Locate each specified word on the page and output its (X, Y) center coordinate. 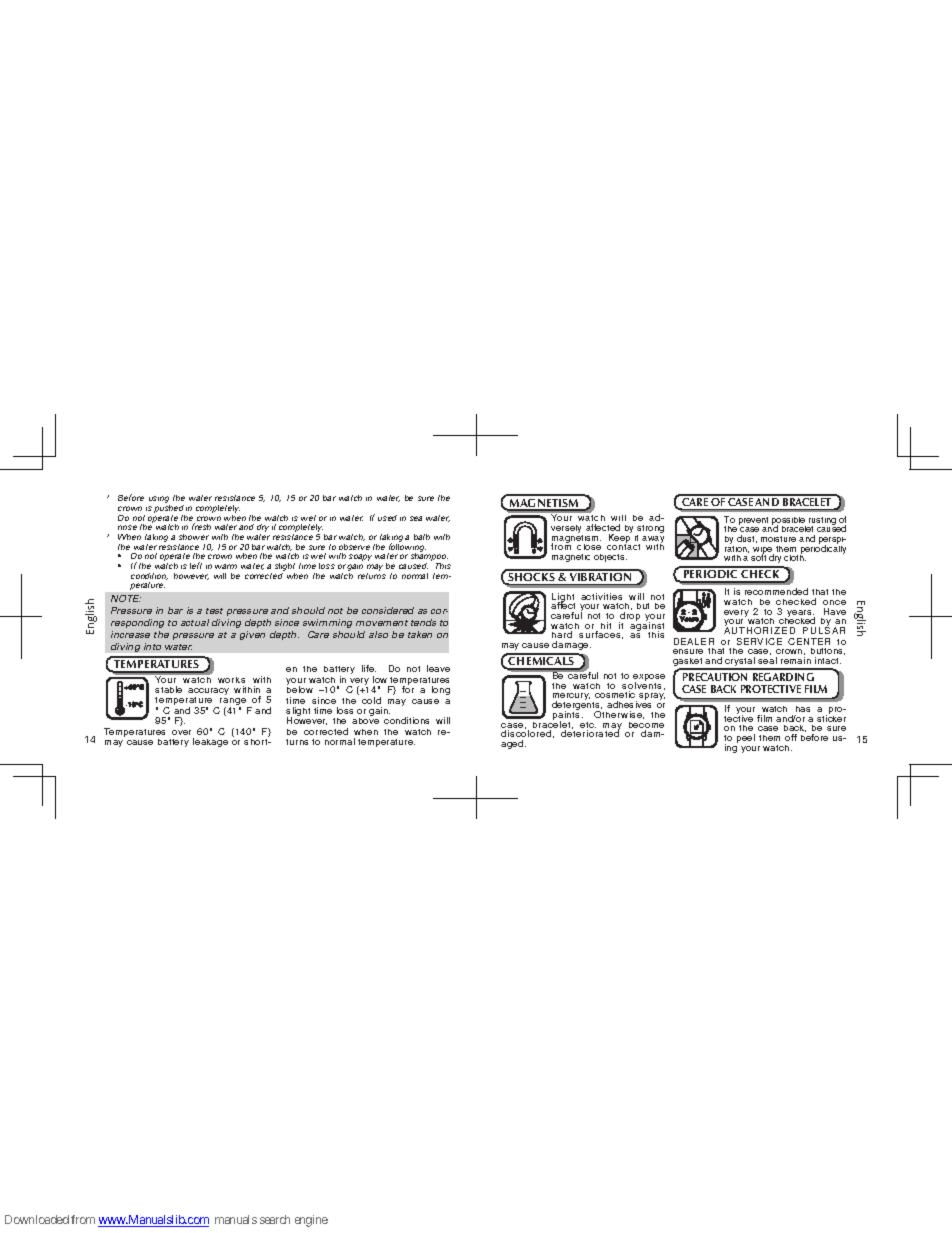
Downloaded (37, 1219)
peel (746, 738)
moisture (778, 539)
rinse (127, 527)
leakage (210, 742)
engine (311, 1221)
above (365, 721)
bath (422, 537)
